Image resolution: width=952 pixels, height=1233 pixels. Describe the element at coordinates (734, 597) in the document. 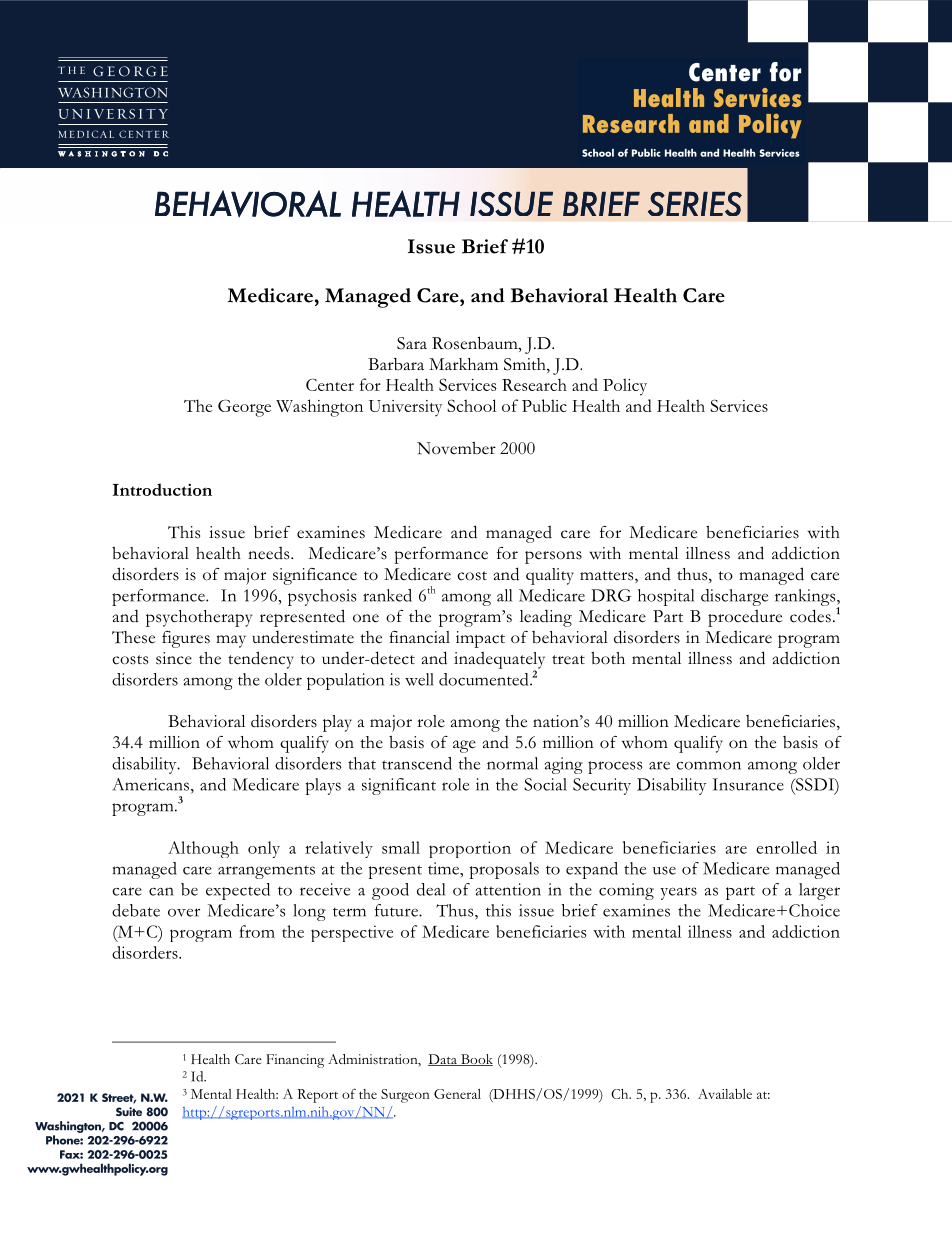

I see `discharge` at that location.
